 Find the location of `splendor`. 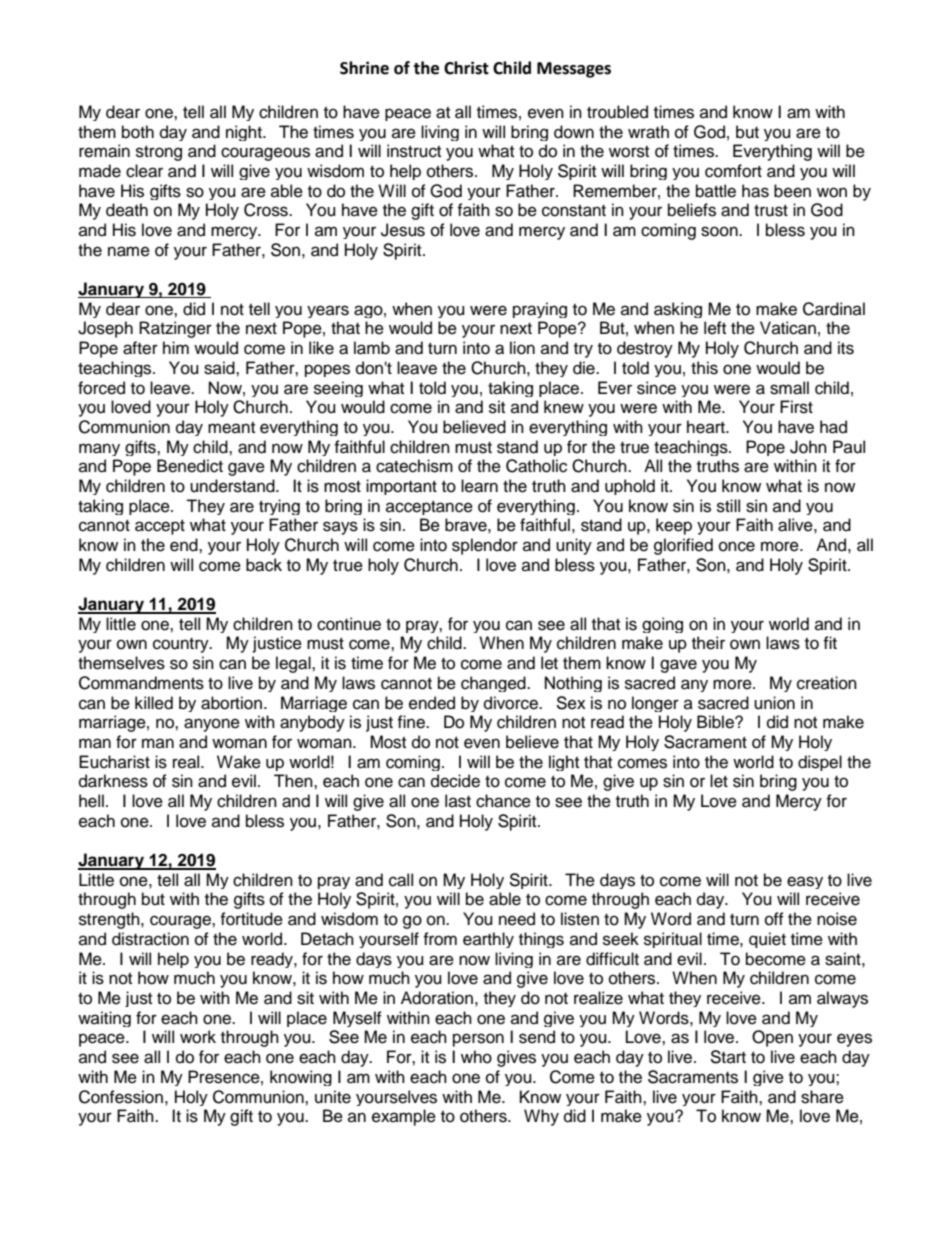

splendor is located at coordinates (485, 546).
